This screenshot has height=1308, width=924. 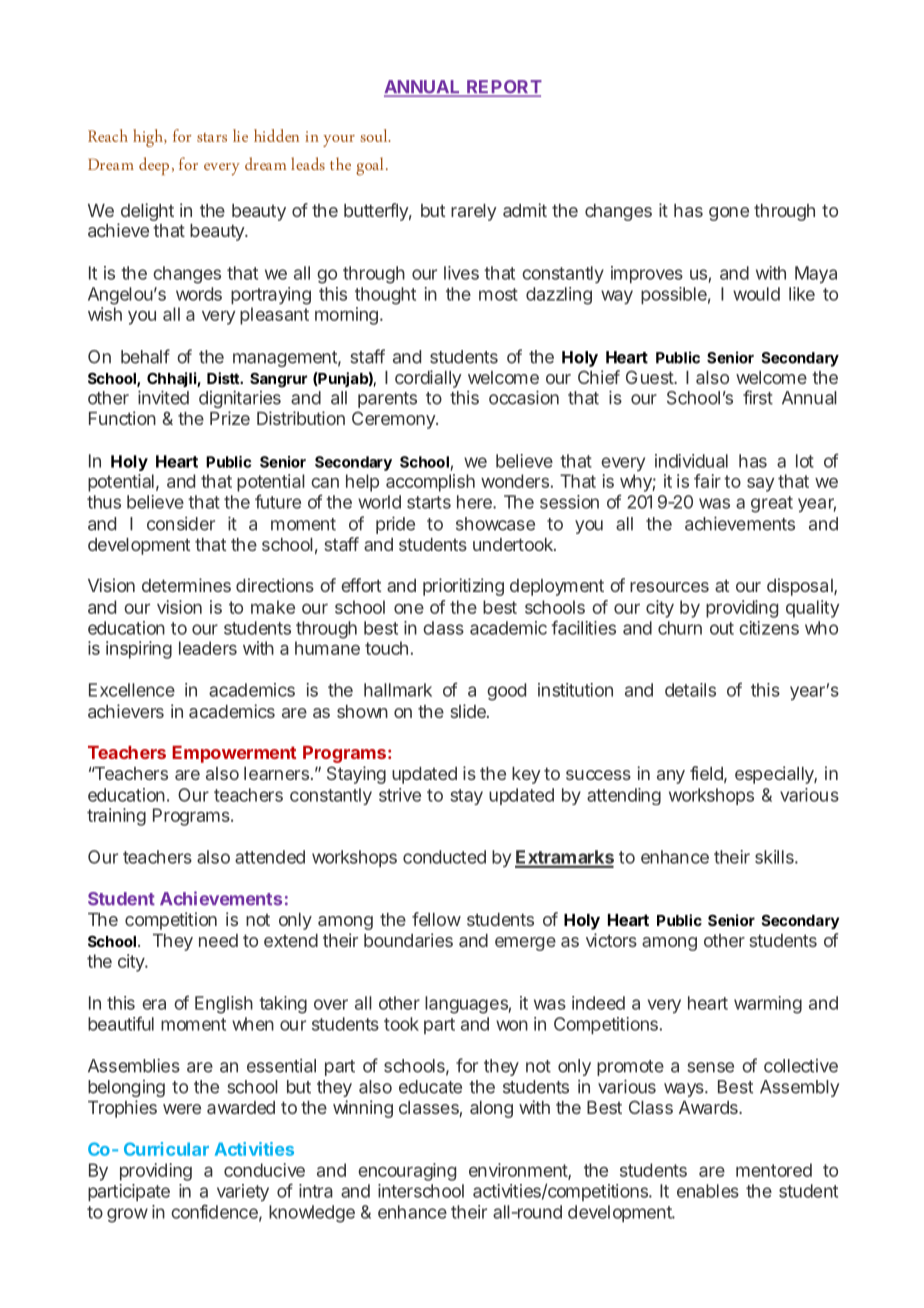 What do you see at coordinates (436, 919) in the screenshot?
I see `fellow` at bounding box center [436, 919].
